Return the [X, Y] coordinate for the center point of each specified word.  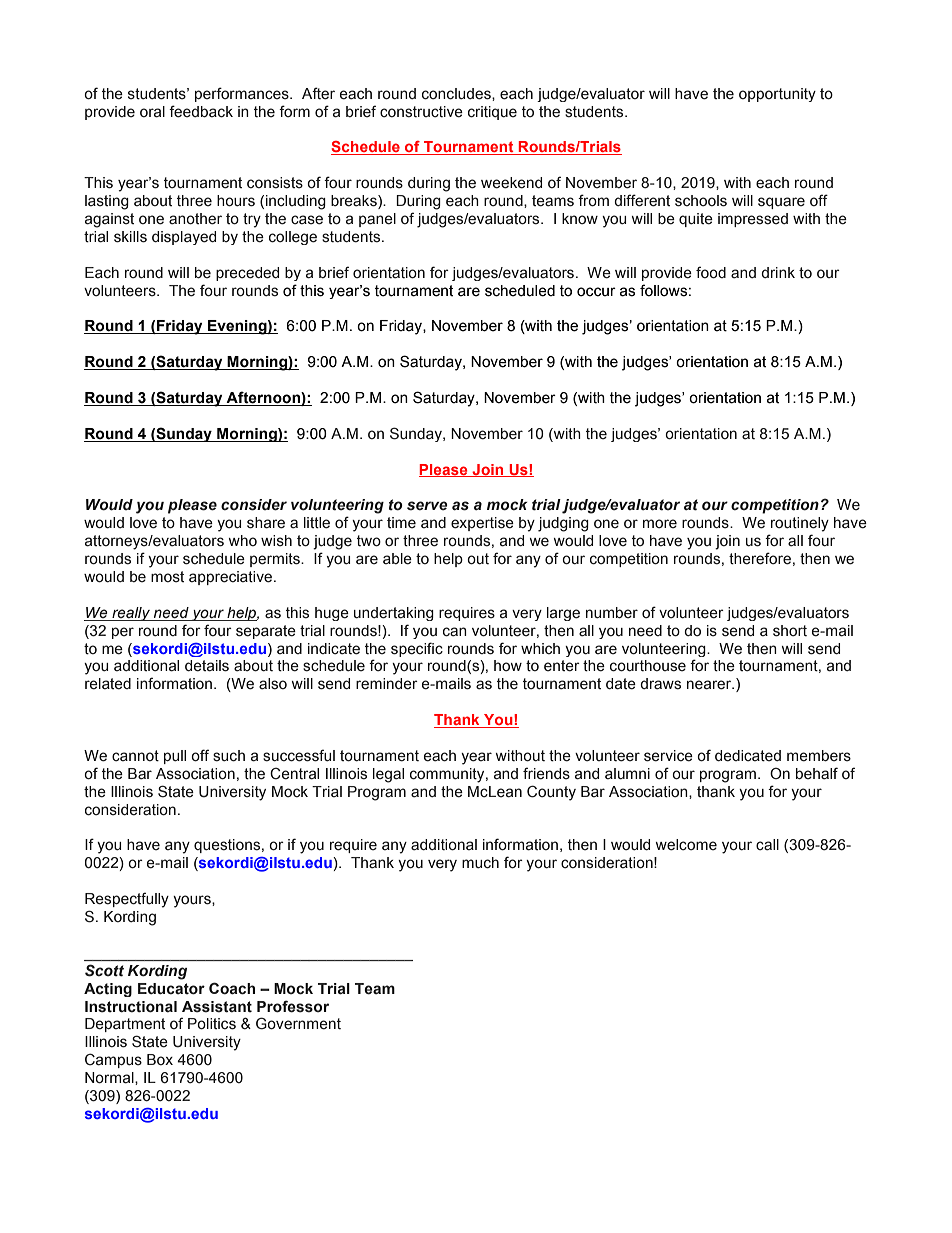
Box [160, 1059]
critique [492, 113]
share [266, 523]
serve [427, 506]
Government [298, 1023]
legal [388, 775]
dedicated [748, 756]
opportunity [777, 95]
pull [175, 757]
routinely [800, 524]
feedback [201, 111]
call [767, 845]
